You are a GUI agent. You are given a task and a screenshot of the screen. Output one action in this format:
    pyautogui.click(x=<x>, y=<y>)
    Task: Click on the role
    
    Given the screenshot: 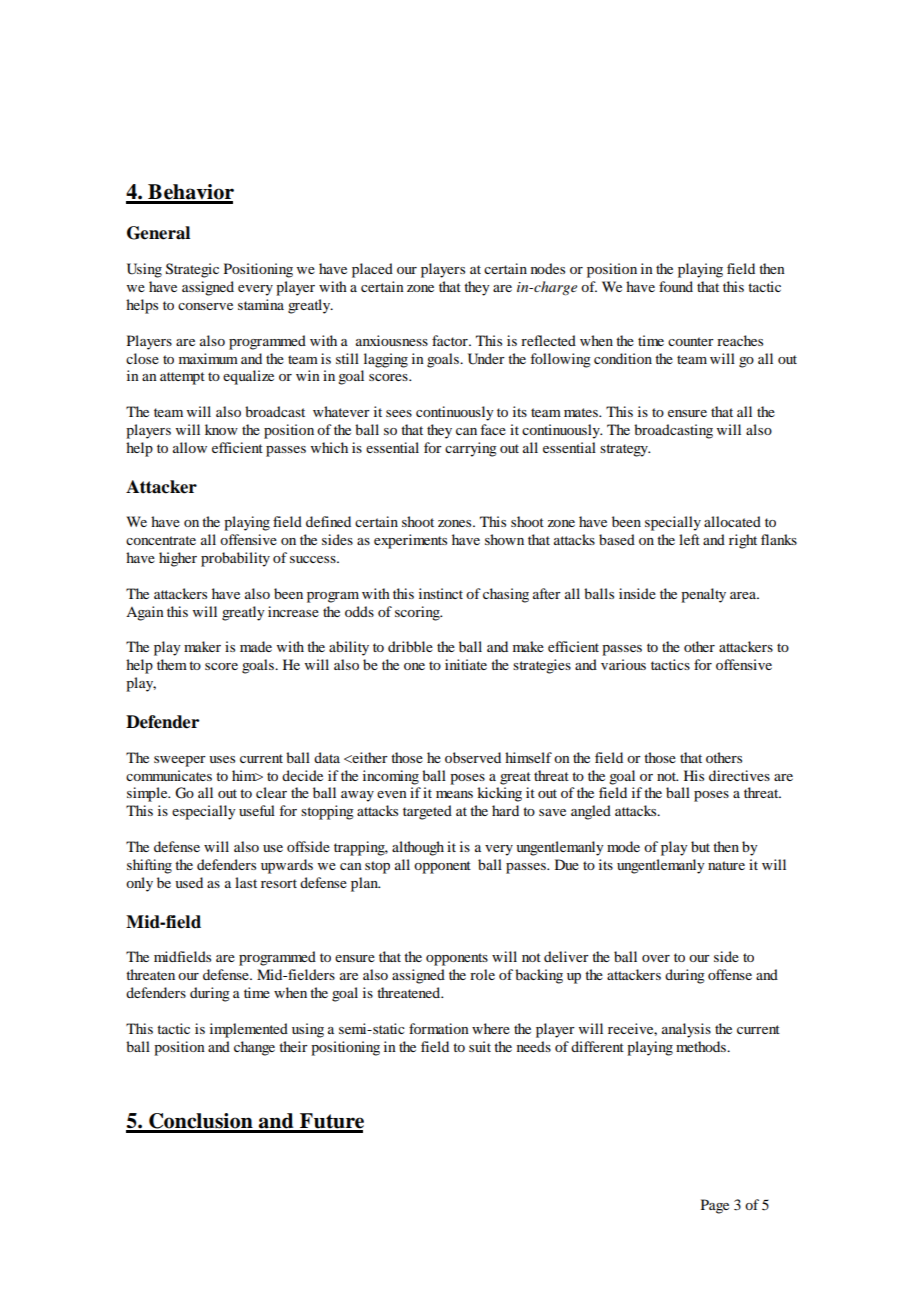 What is the action you would take?
    pyautogui.click(x=482, y=974)
